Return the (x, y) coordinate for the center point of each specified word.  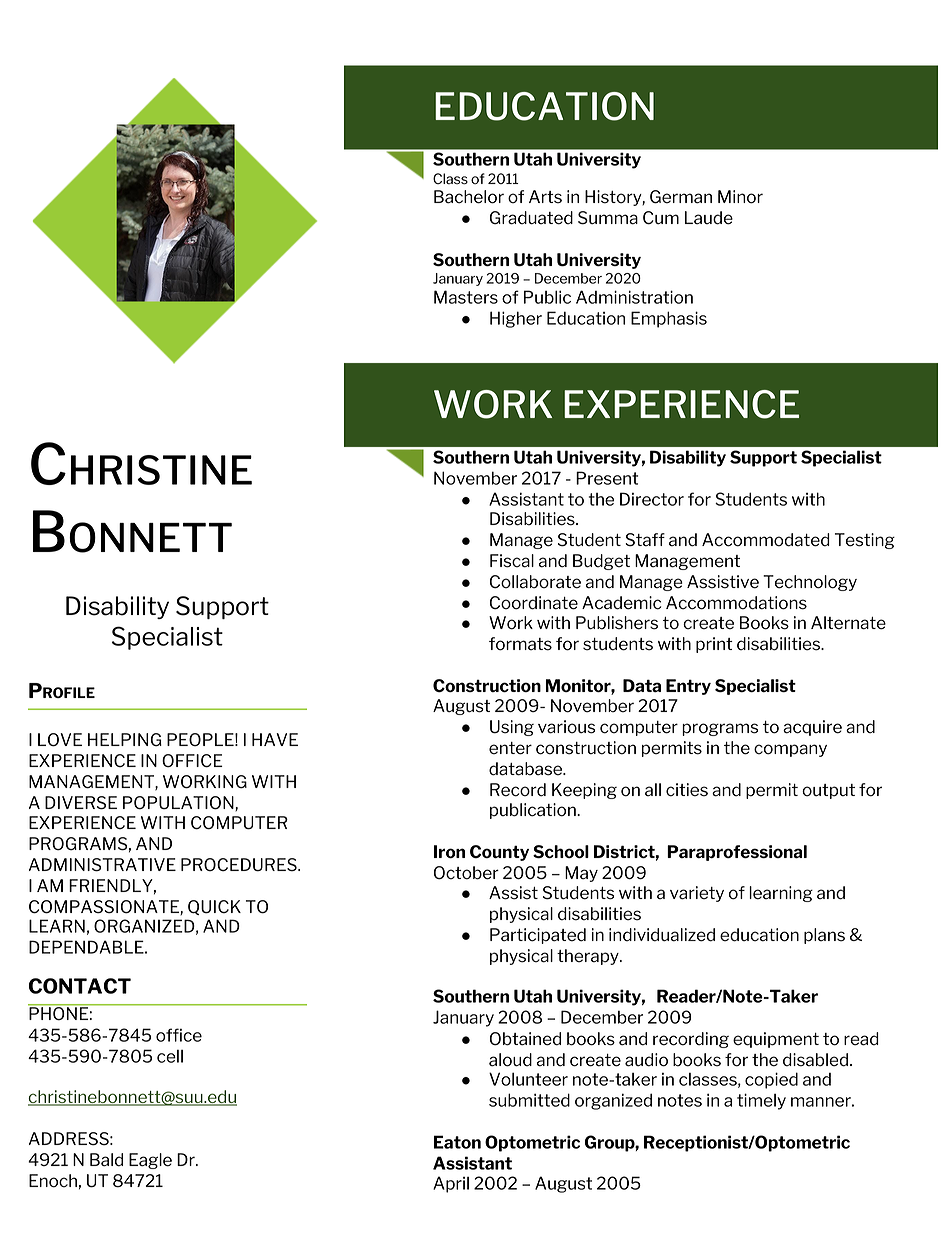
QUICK (214, 907)
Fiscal (512, 561)
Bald (106, 1160)
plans (824, 936)
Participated (538, 936)
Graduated (531, 218)
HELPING (125, 740)
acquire (812, 728)
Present (607, 478)
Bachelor (469, 197)
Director (652, 499)
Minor (740, 197)
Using (512, 728)
